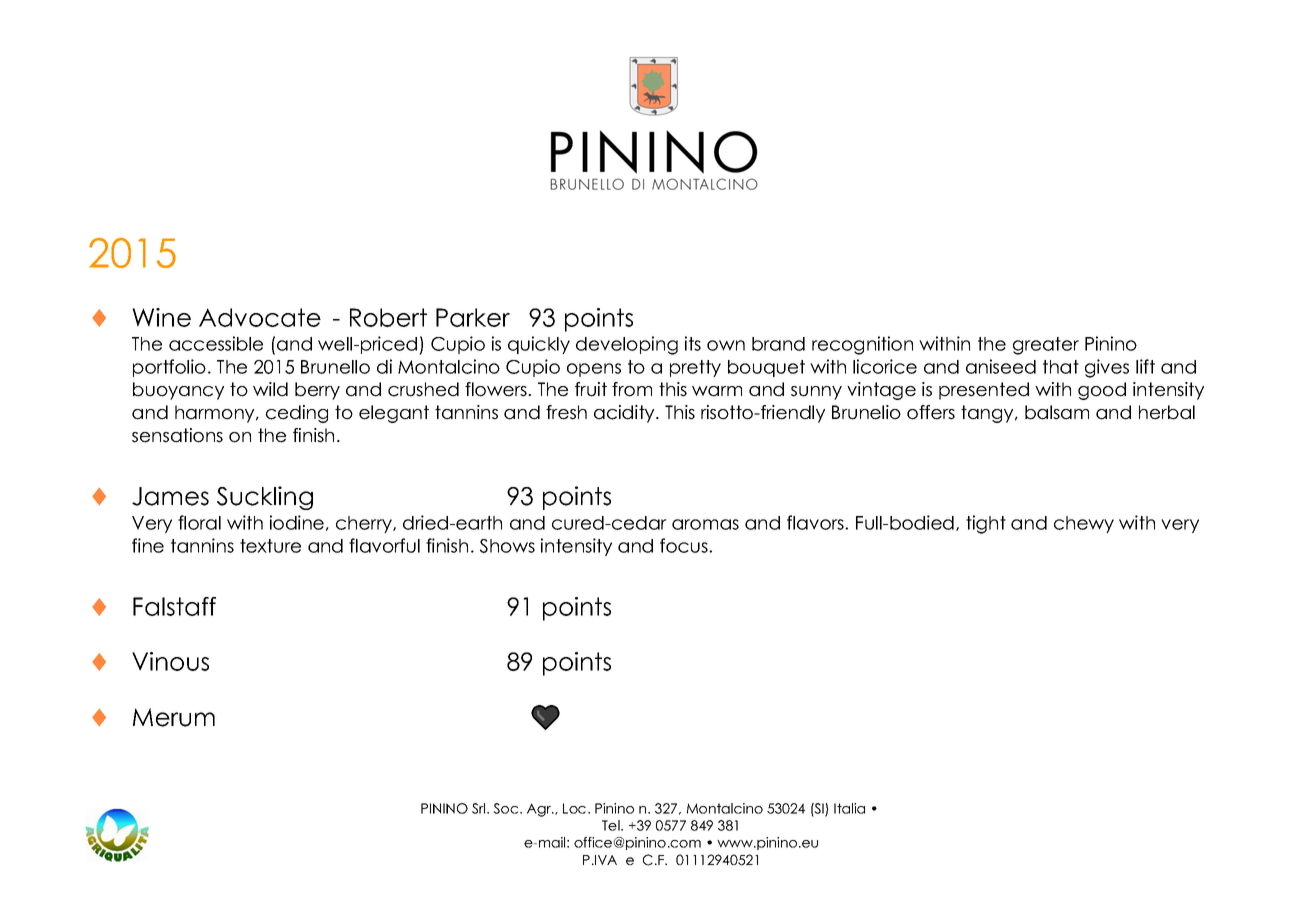 The width and height of the image is (1308, 924). I want to click on texture, so click(270, 546).
